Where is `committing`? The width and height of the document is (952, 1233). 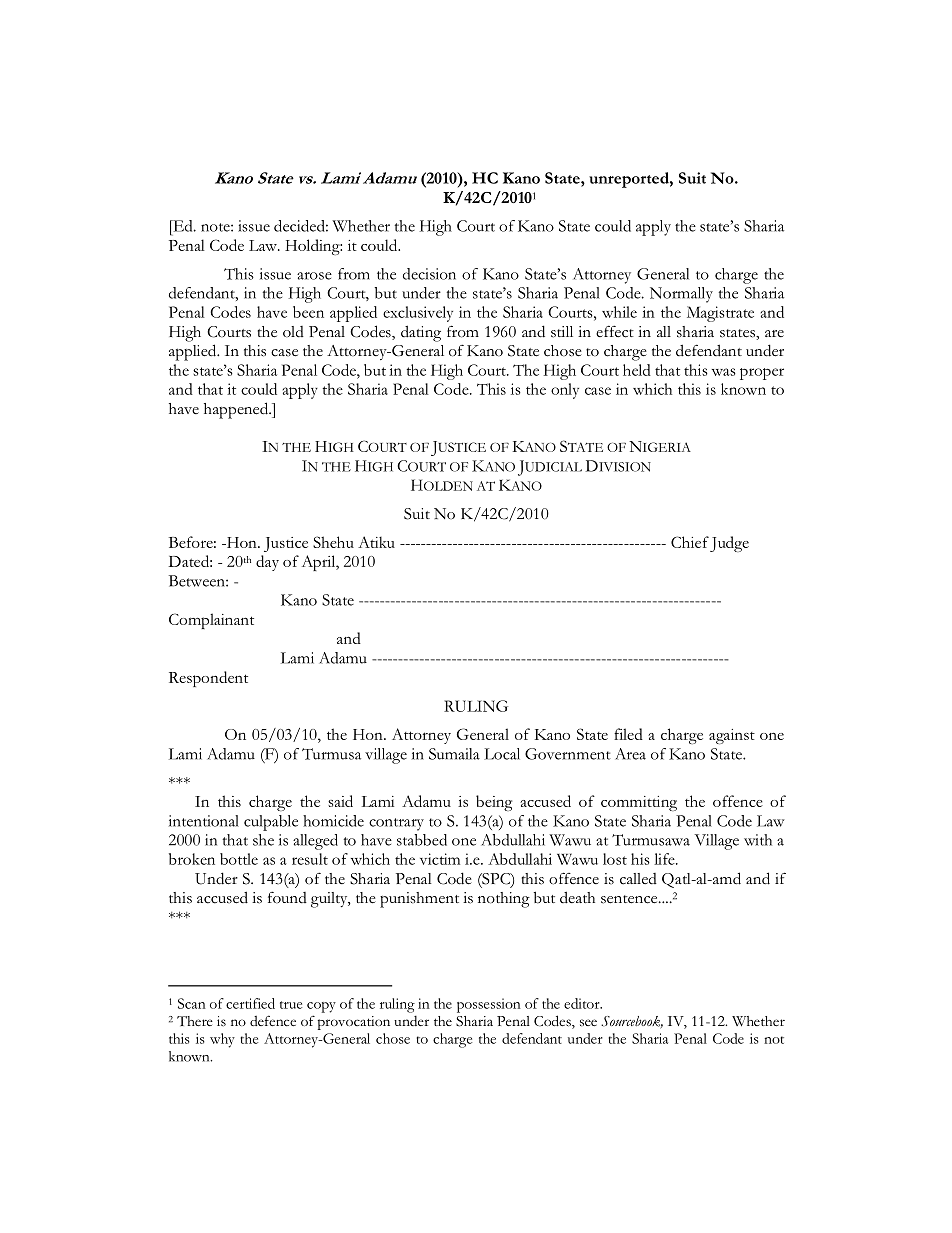 committing is located at coordinates (639, 803).
